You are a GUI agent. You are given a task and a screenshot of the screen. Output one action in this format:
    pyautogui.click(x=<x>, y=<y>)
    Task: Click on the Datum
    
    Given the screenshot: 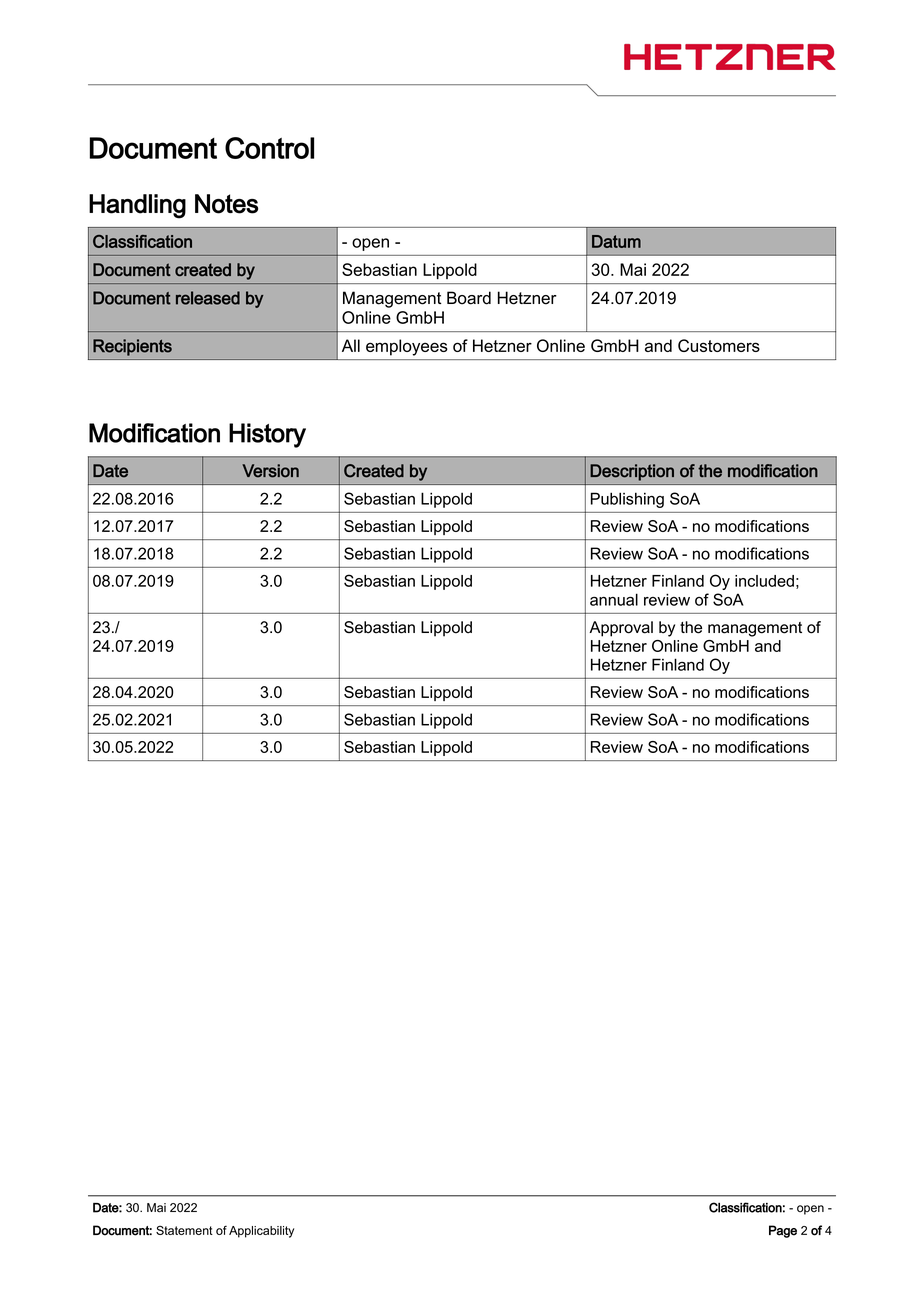 What is the action you would take?
    pyautogui.click(x=616, y=241)
